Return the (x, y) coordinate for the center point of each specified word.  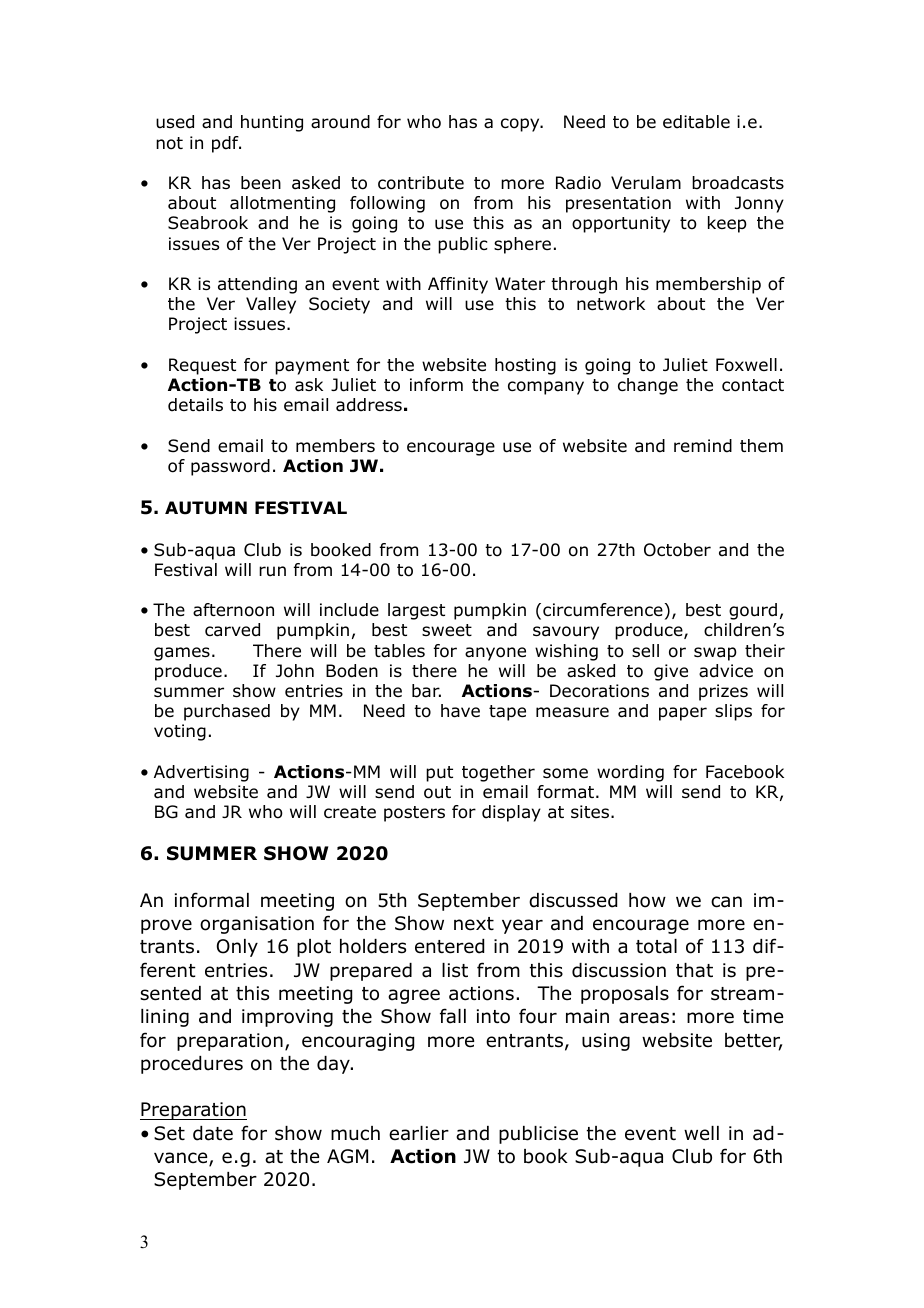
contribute (421, 183)
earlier (419, 1133)
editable (696, 122)
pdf (226, 144)
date (213, 1133)
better (754, 1041)
